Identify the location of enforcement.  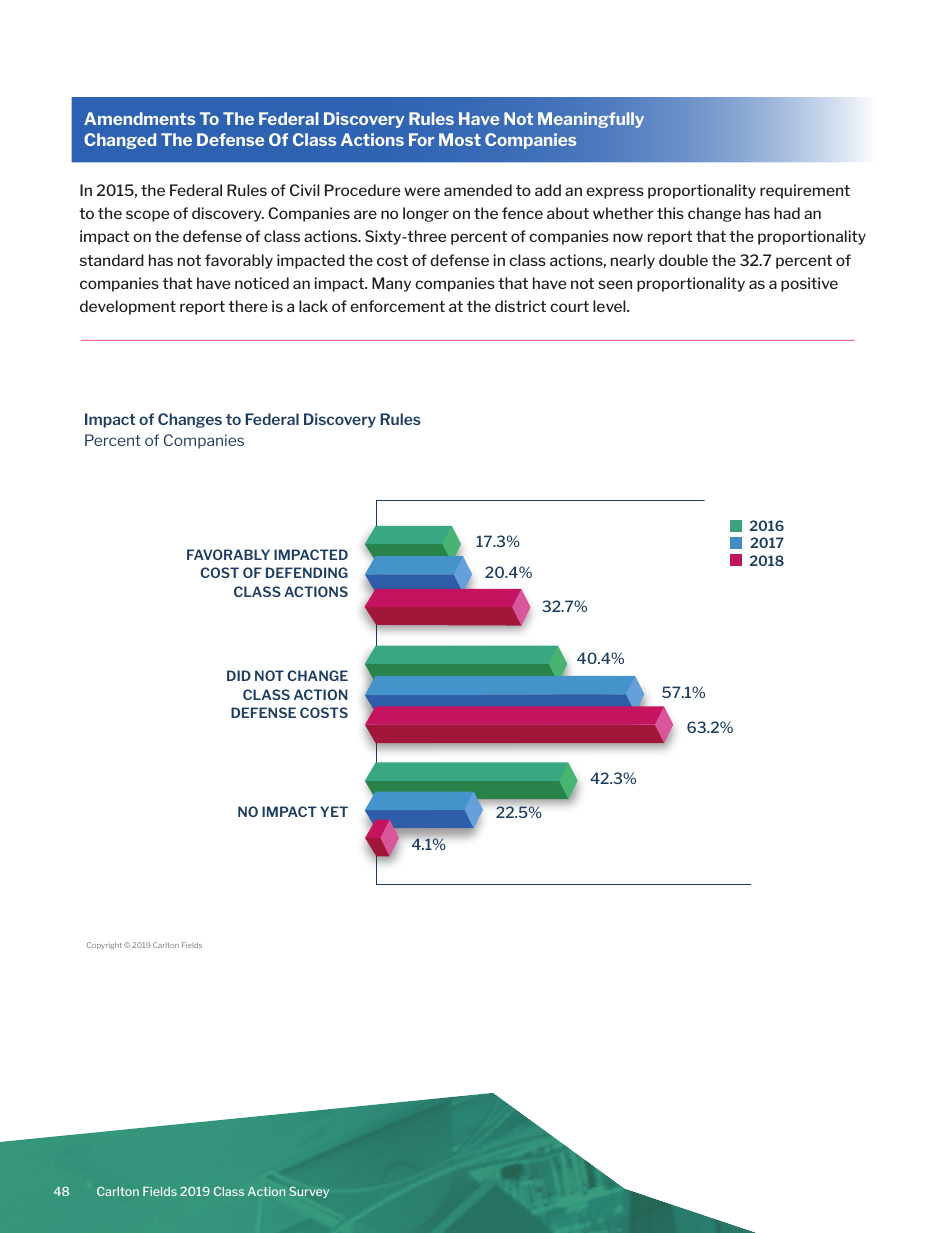
(397, 306).
